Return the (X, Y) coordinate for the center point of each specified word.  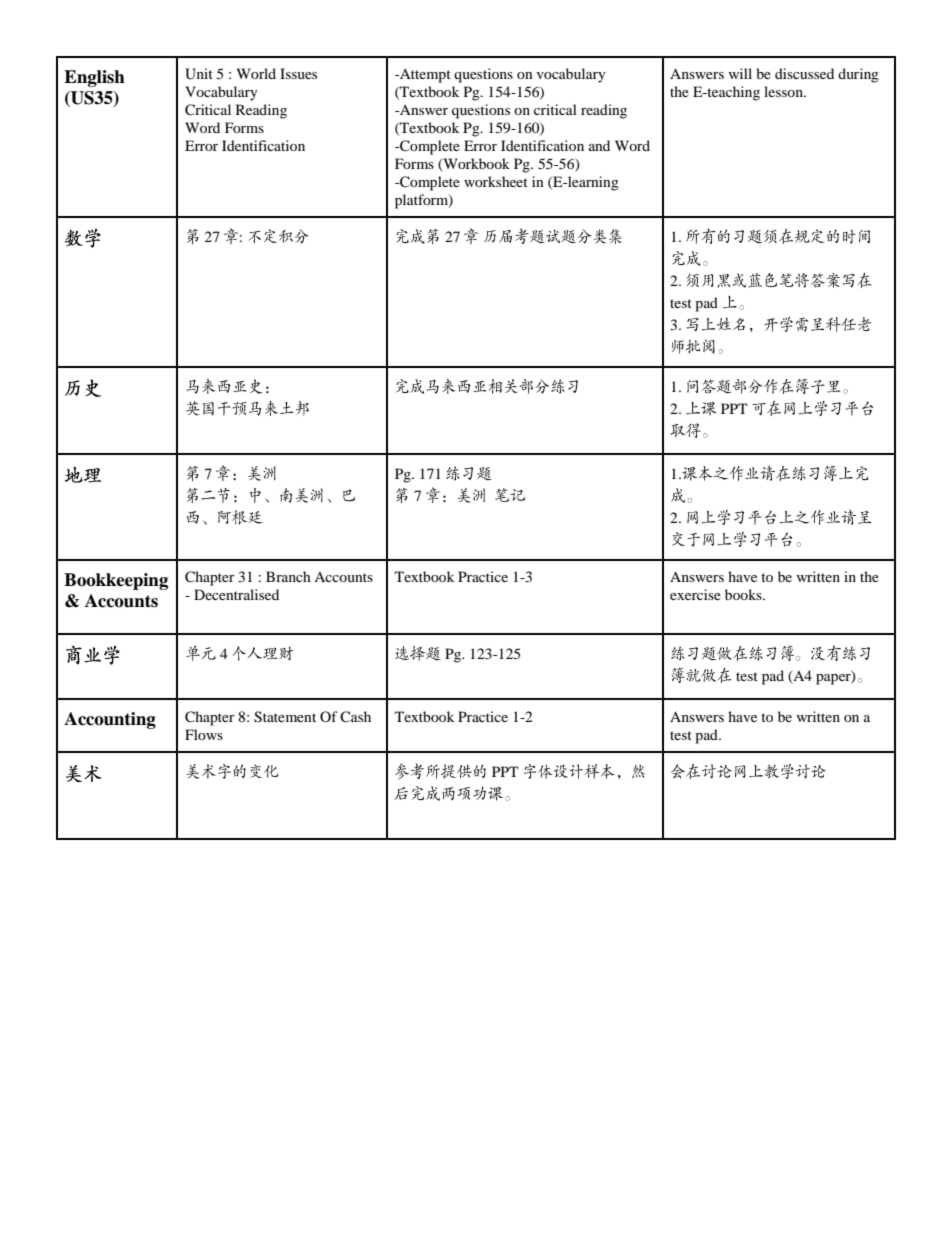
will (740, 73)
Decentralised (236, 594)
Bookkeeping (116, 581)
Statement (285, 717)
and (599, 145)
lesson (784, 91)
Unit (199, 74)
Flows (204, 734)
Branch (288, 576)
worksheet (496, 181)
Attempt (424, 76)
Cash (355, 716)
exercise (695, 594)
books (744, 594)
